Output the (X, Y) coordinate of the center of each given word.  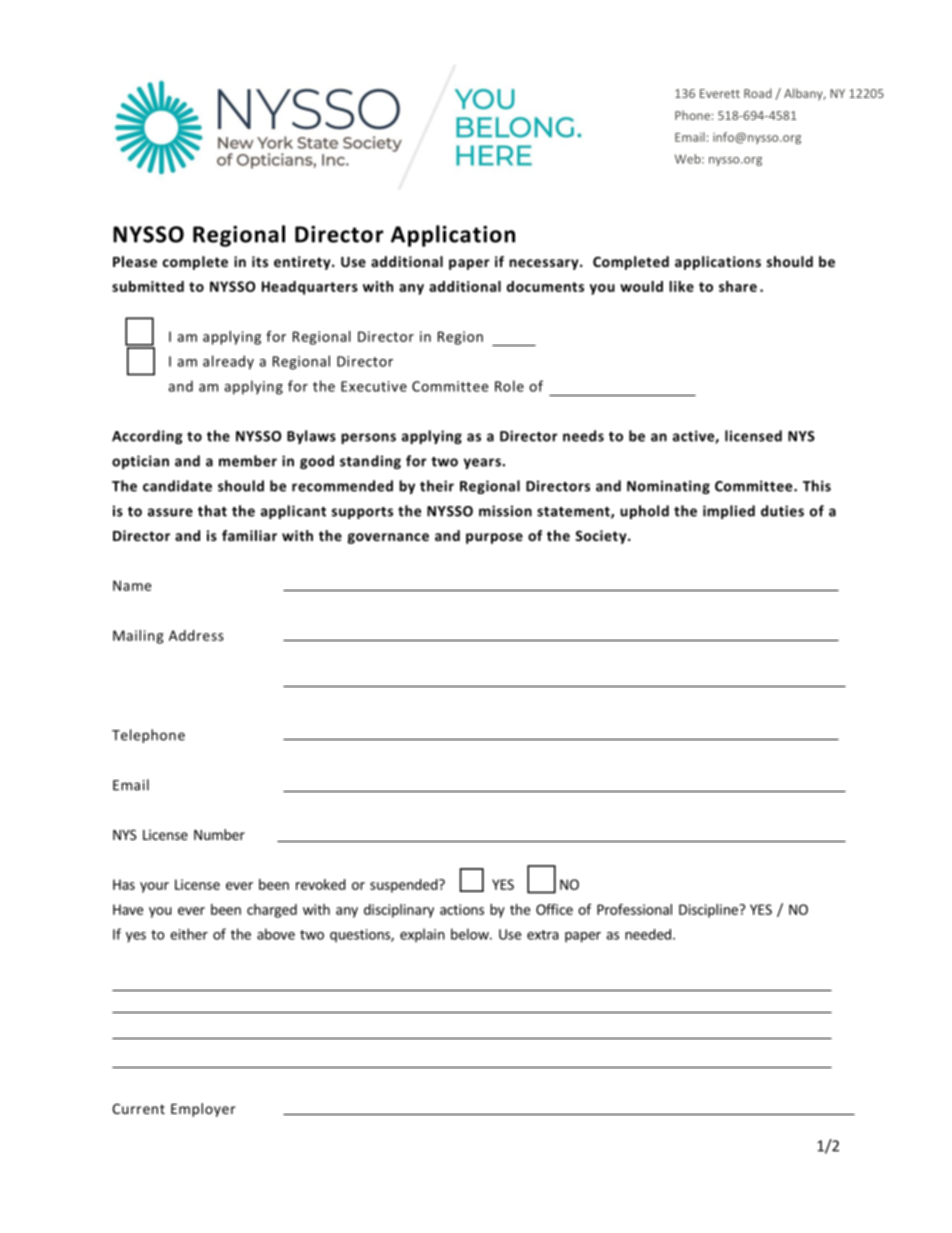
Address (196, 635)
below (471, 934)
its (260, 261)
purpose (494, 538)
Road (758, 93)
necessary (545, 264)
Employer (203, 1110)
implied (729, 512)
